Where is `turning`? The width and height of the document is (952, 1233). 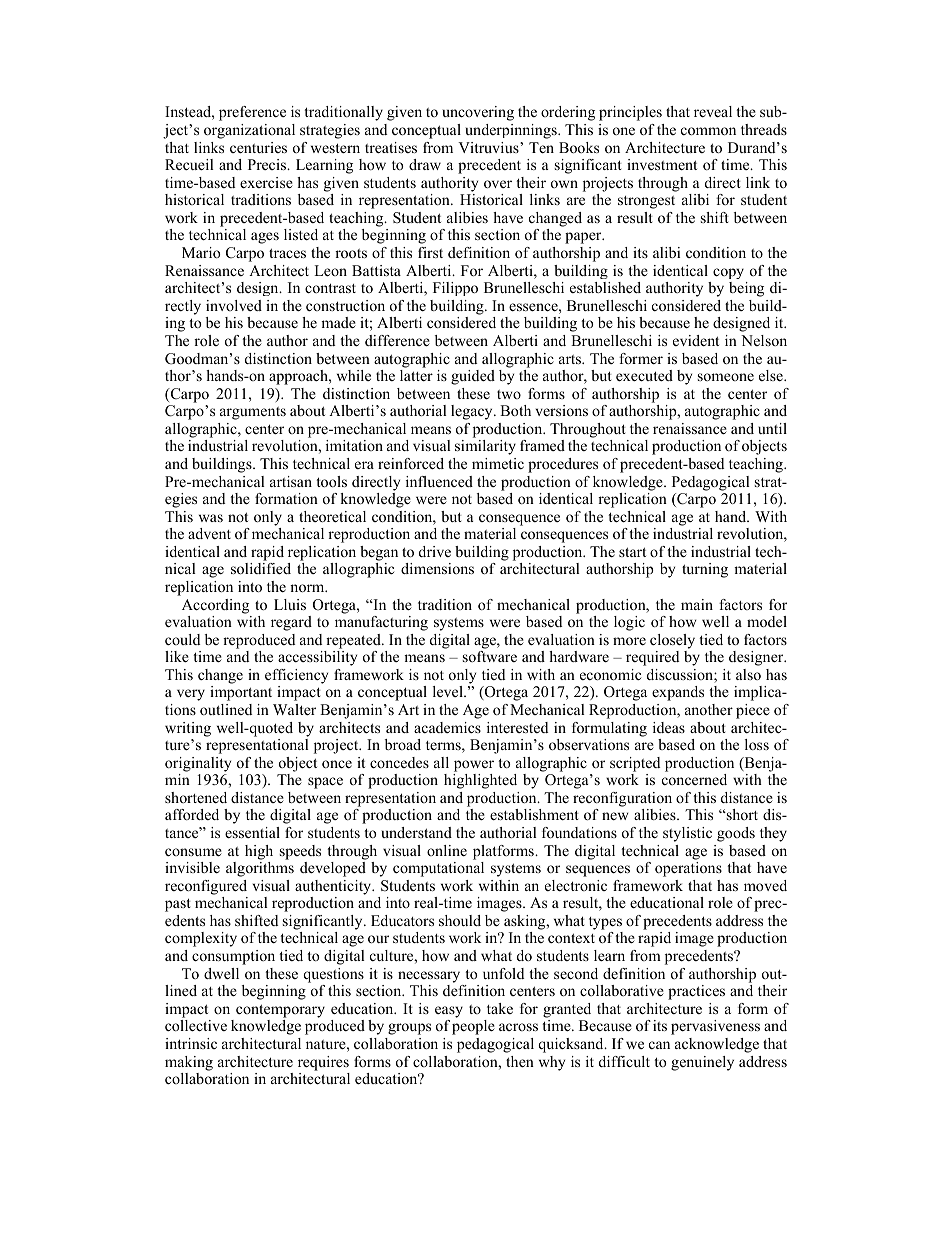 turning is located at coordinates (705, 570).
